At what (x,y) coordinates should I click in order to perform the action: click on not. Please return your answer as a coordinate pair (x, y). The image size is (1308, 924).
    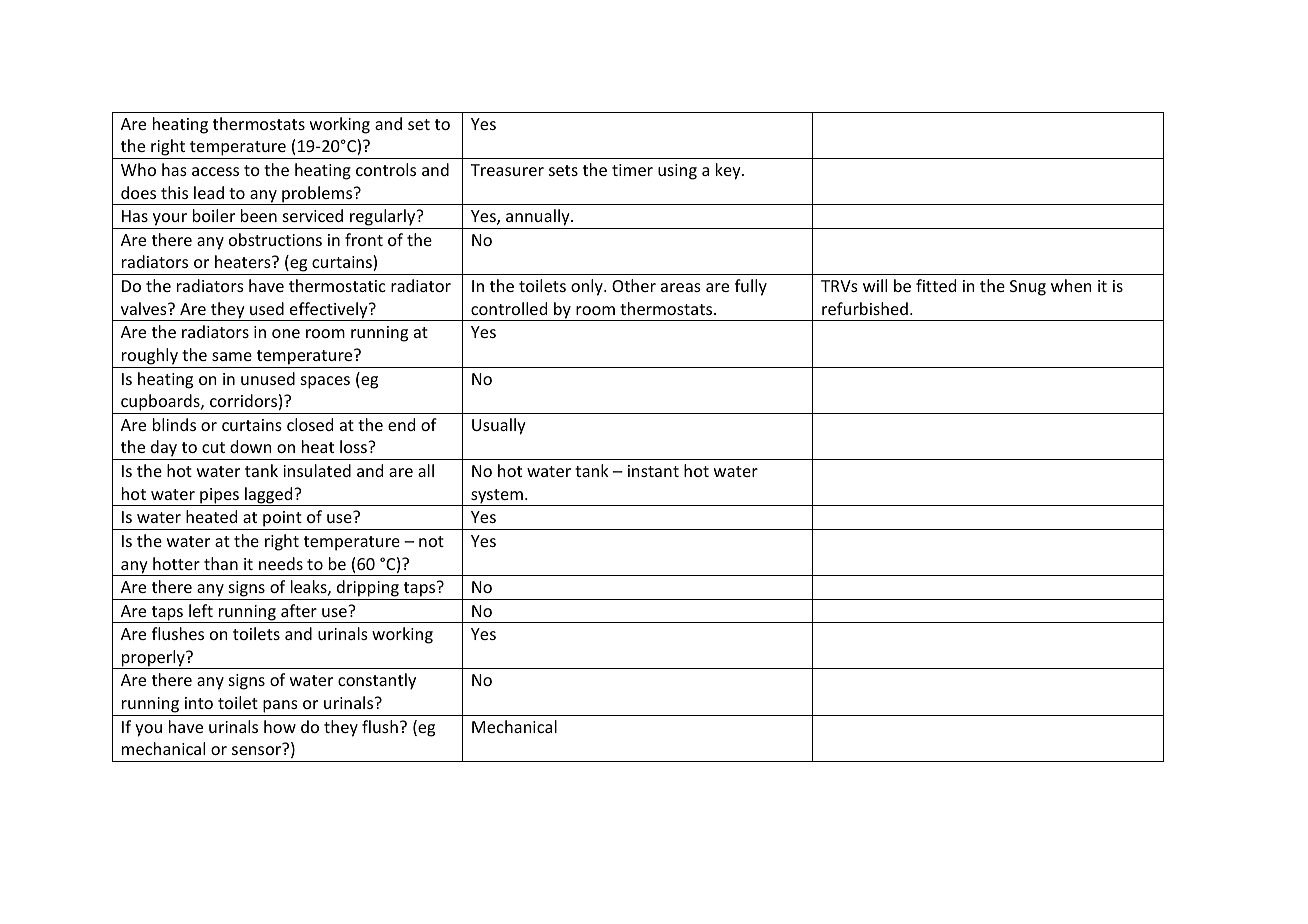
    Looking at the image, I should click on (431, 541).
